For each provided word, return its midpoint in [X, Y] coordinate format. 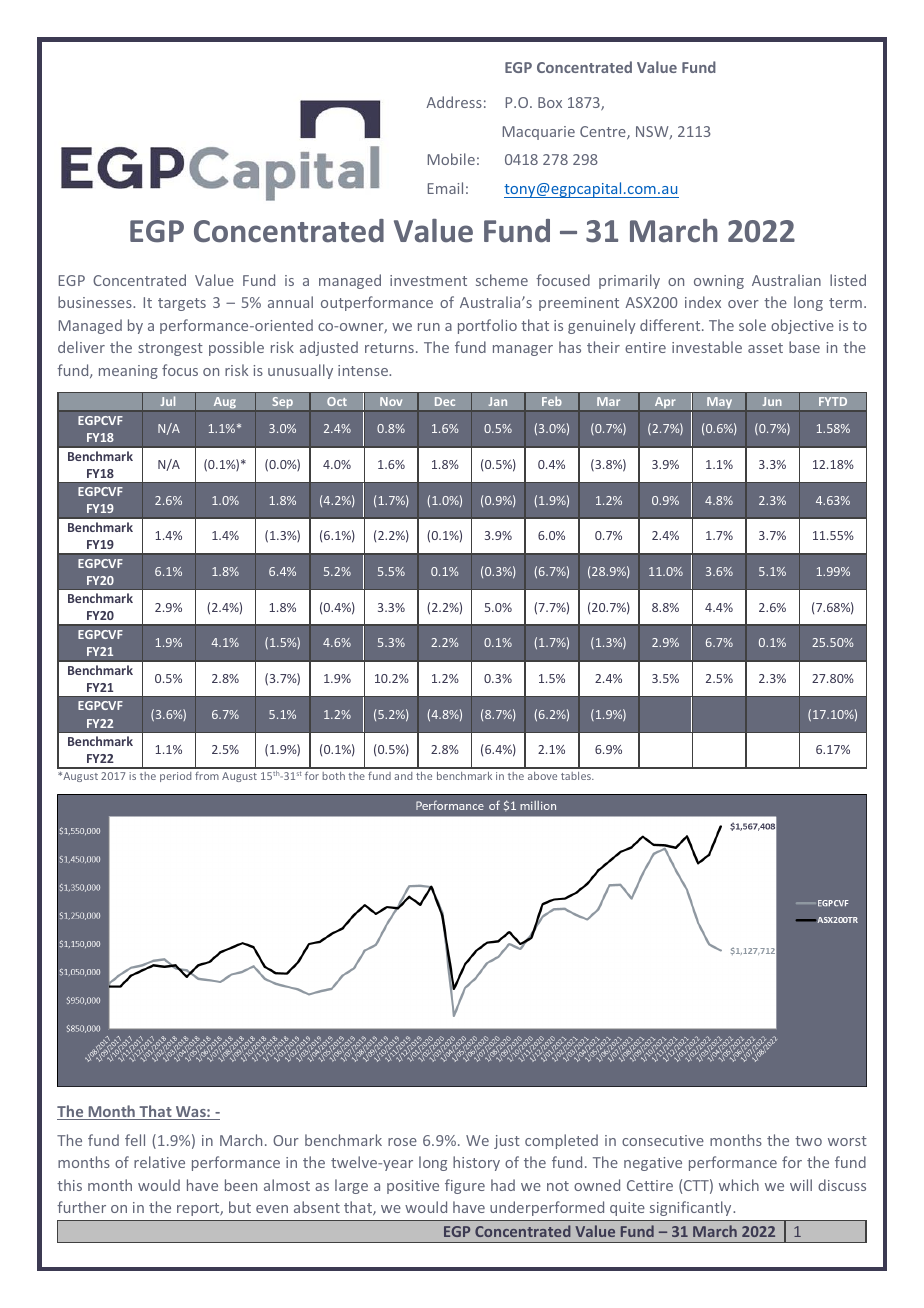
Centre [604, 133]
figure [465, 1186]
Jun [772, 401]
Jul [168, 401]
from [207, 776]
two [808, 1141]
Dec [445, 401]
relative [159, 1162]
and [403, 776]
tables [577, 776]
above [542, 776]
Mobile [451, 159]
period [175, 777]
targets [182, 304]
